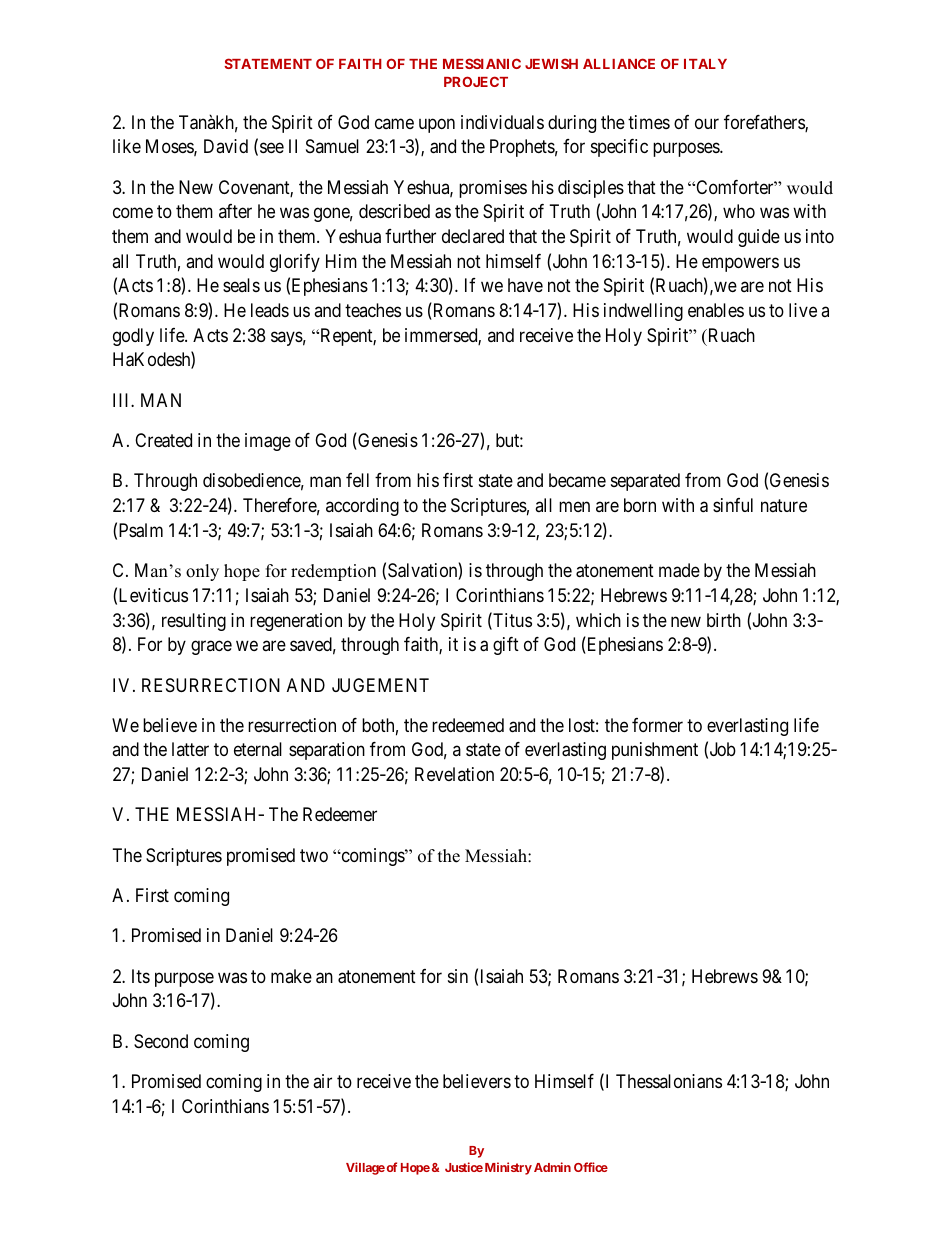 The width and height of the screenshot is (952, 1233). What do you see at coordinates (476, 81) in the screenshot?
I see `PROJECT` at bounding box center [476, 81].
